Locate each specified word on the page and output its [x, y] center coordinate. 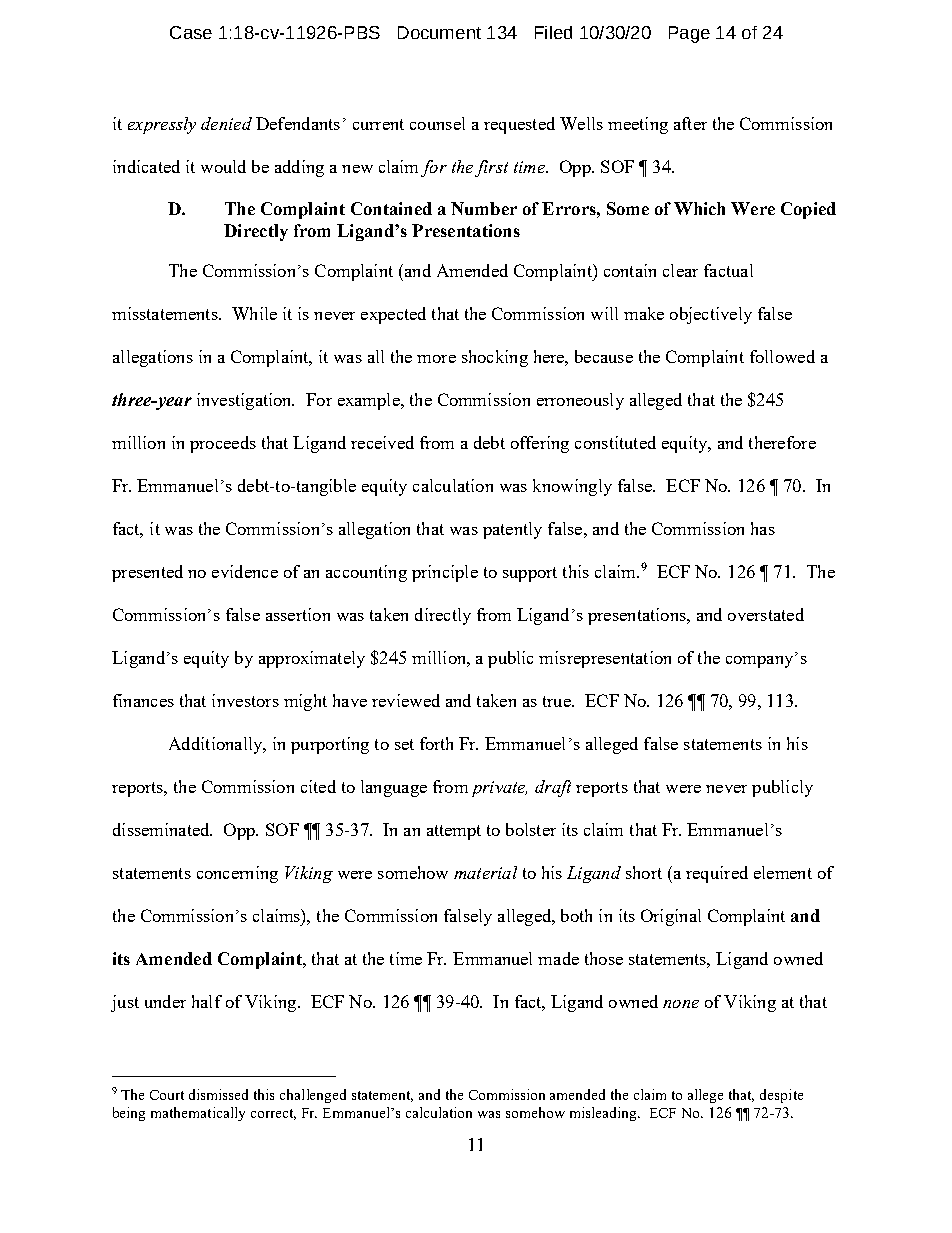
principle [445, 573]
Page [689, 34]
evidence [245, 571]
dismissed [218, 1094]
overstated [766, 614]
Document [439, 32]
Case [191, 32]
